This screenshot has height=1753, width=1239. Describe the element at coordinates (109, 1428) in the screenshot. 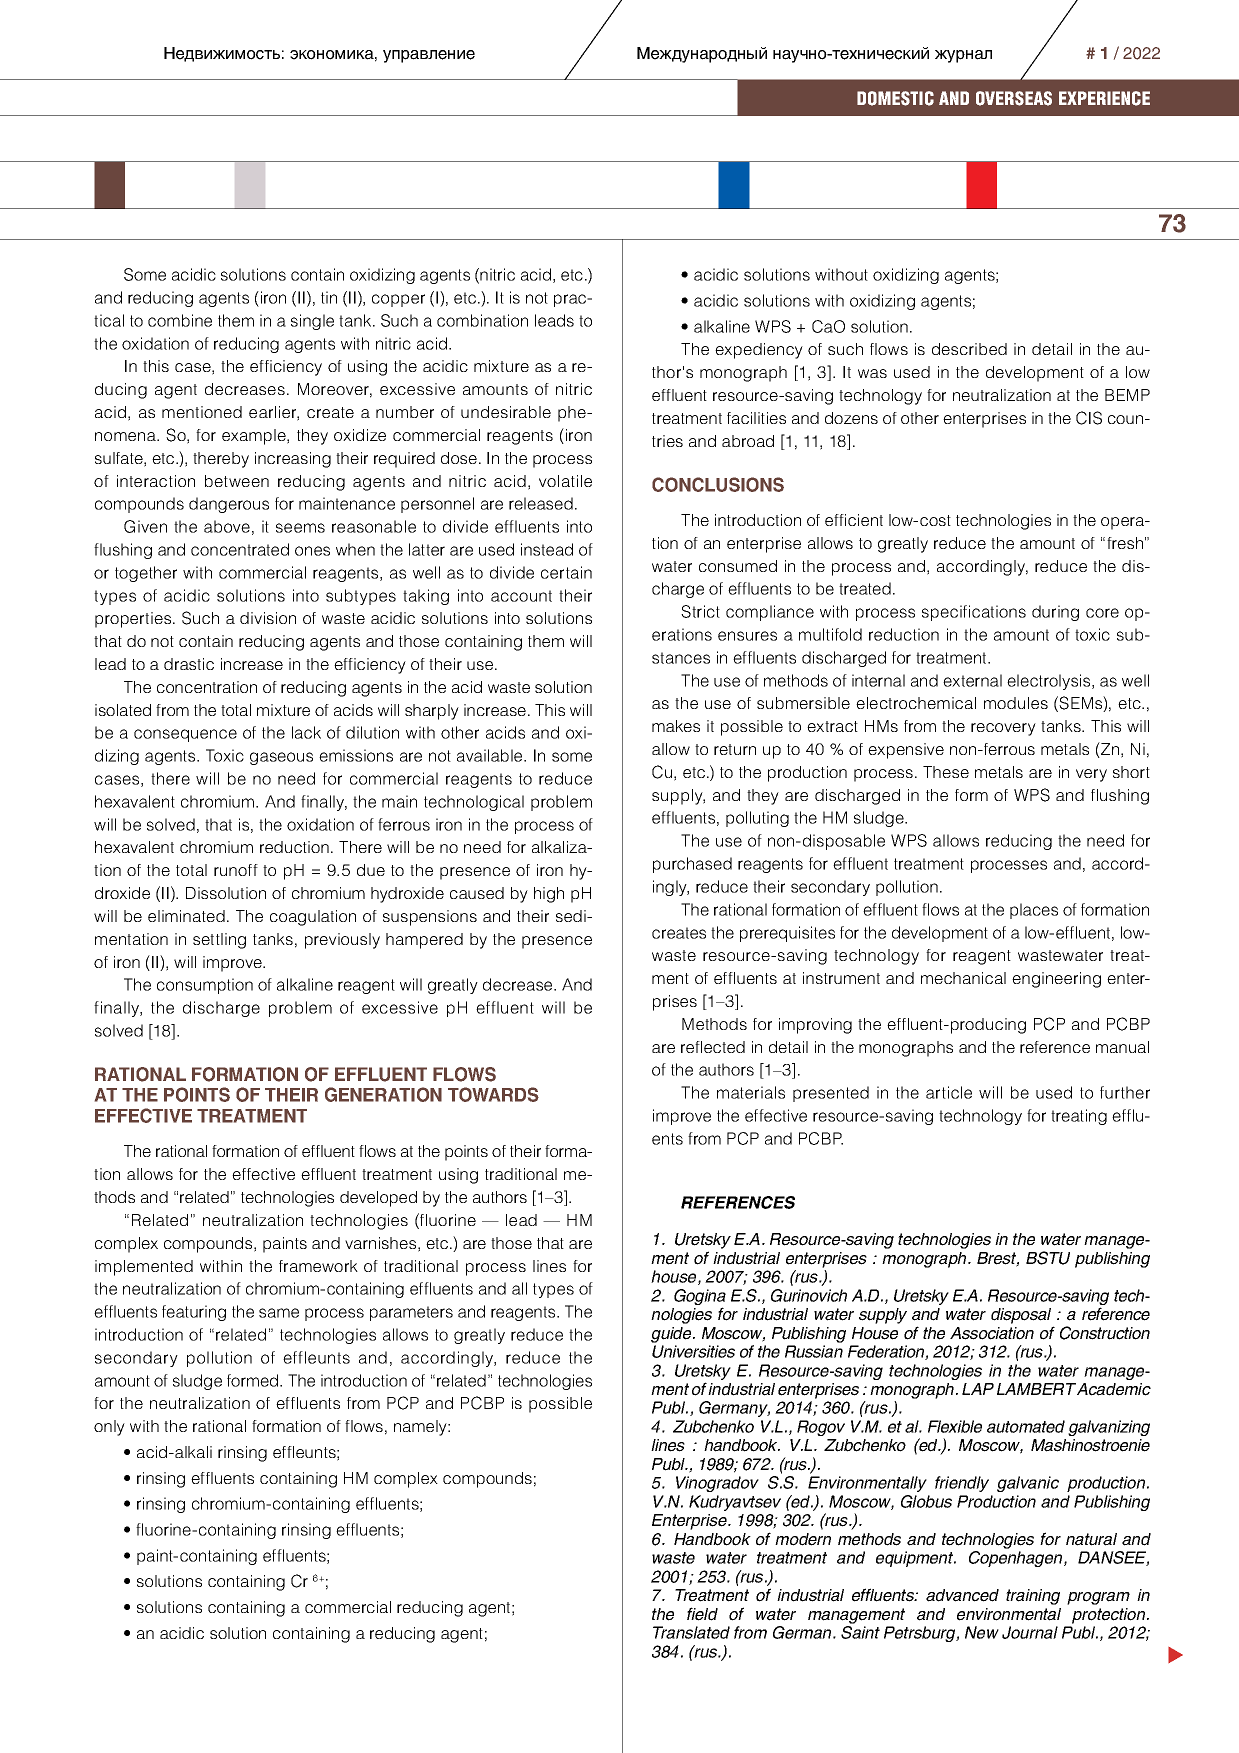

I see `only` at that location.
